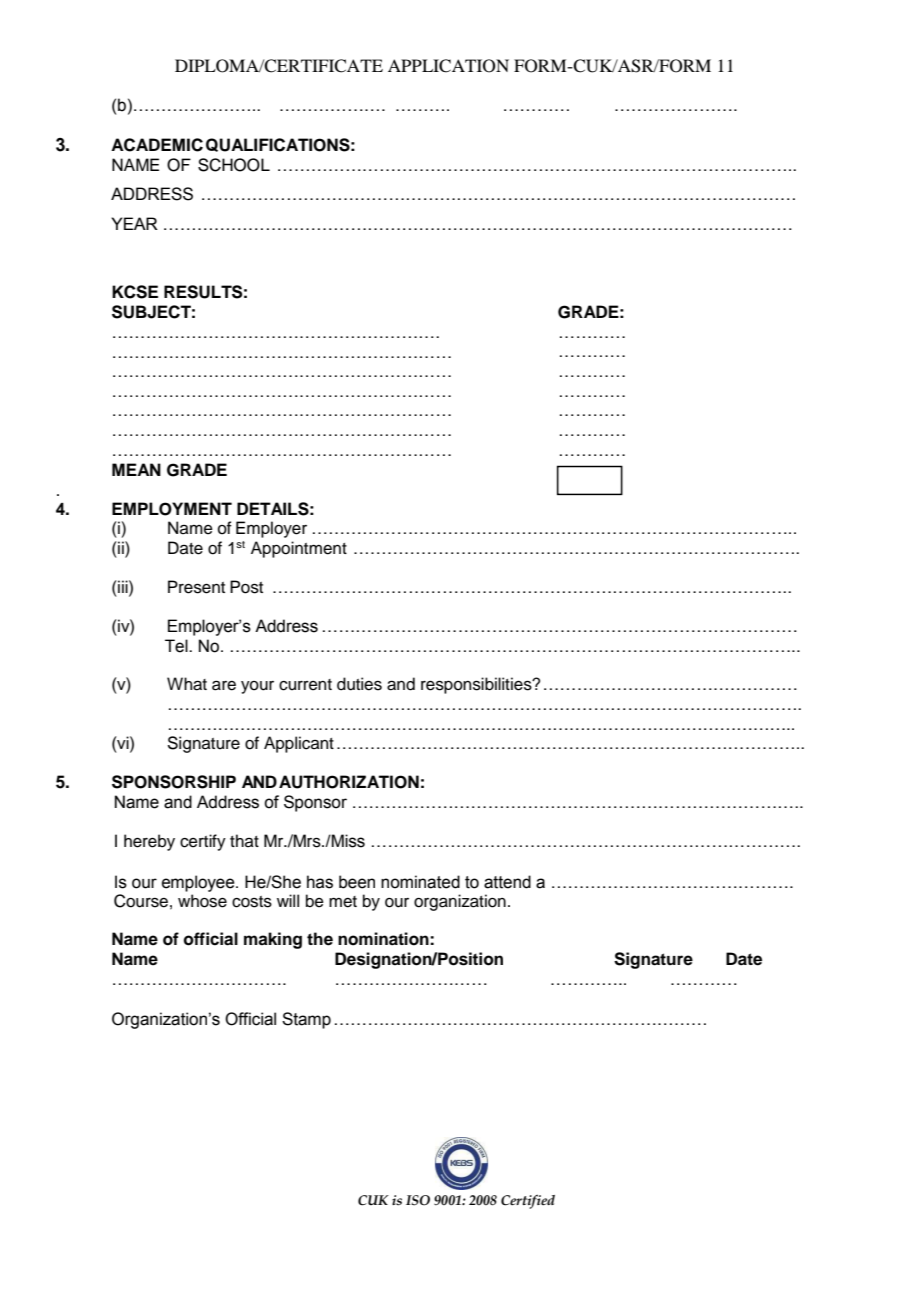 This screenshot has height=1307, width=924. I want to click on making, so click(273, 940).
